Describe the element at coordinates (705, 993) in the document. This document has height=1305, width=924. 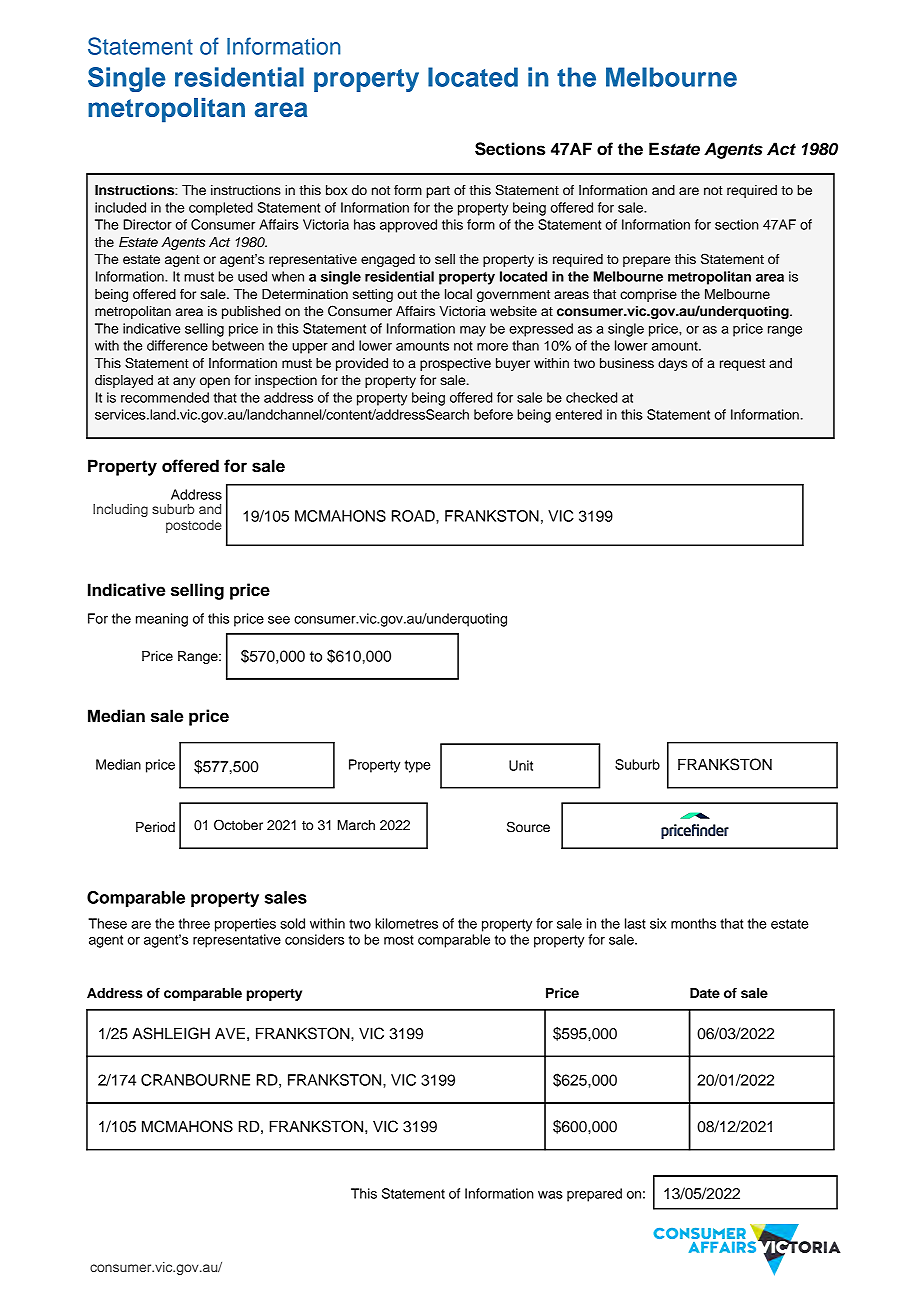
I see `Date` at that location.
